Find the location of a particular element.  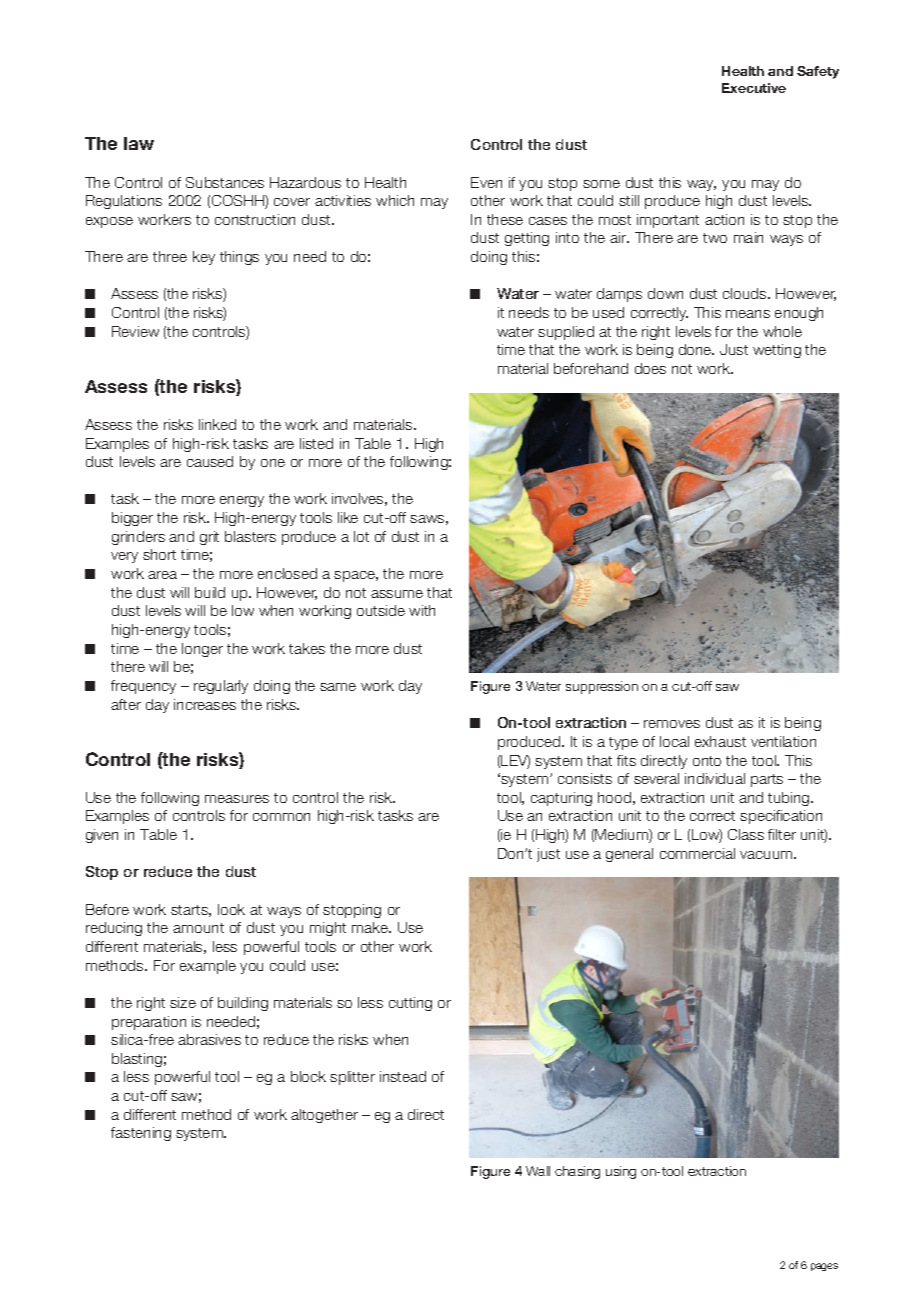

law is located at coordinates (139, 143).
